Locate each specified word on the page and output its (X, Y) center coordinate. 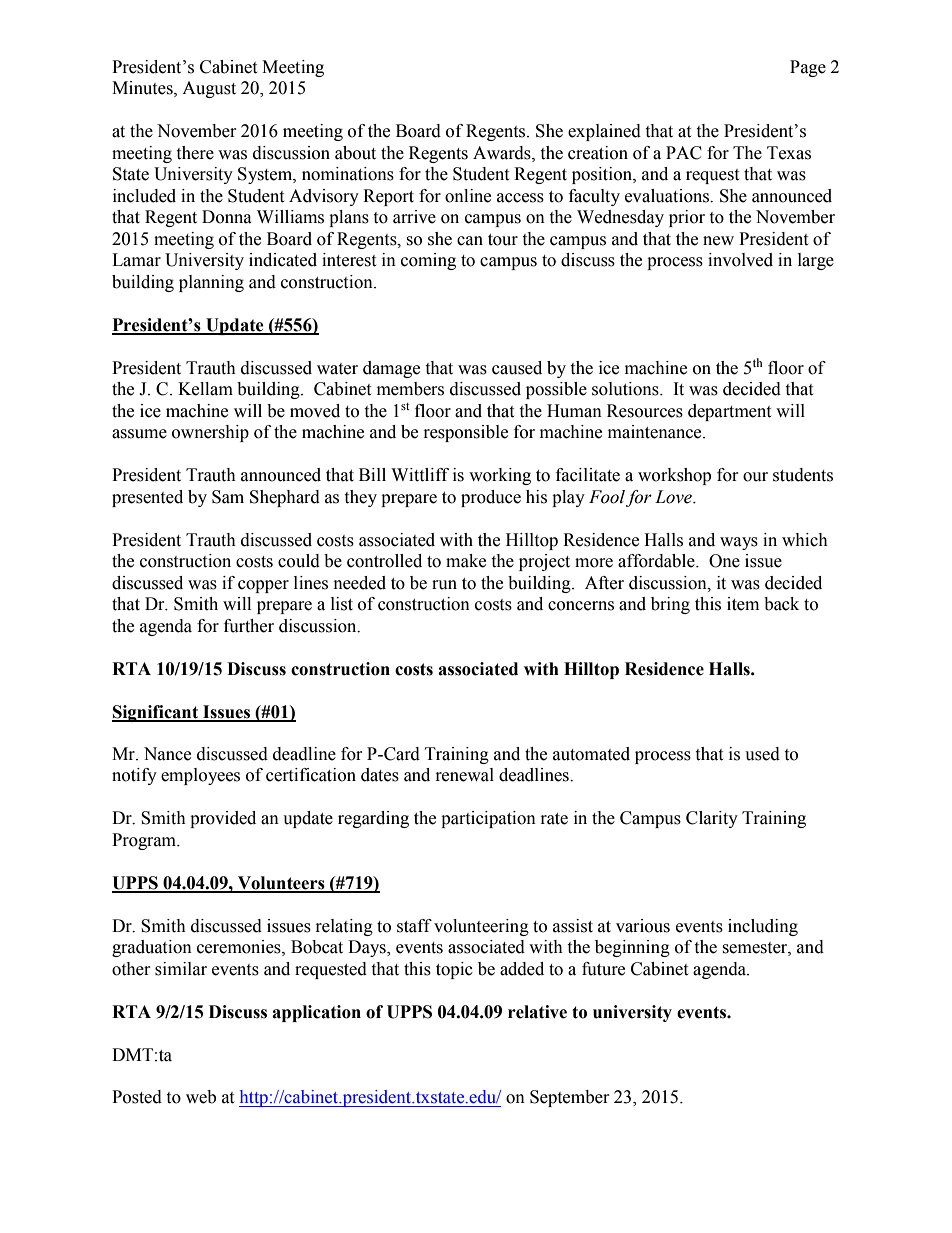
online (468, 196)
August (209, 89)
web (201, 1097)
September (570, 1098)
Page (808, 68)
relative (537, 1012)
